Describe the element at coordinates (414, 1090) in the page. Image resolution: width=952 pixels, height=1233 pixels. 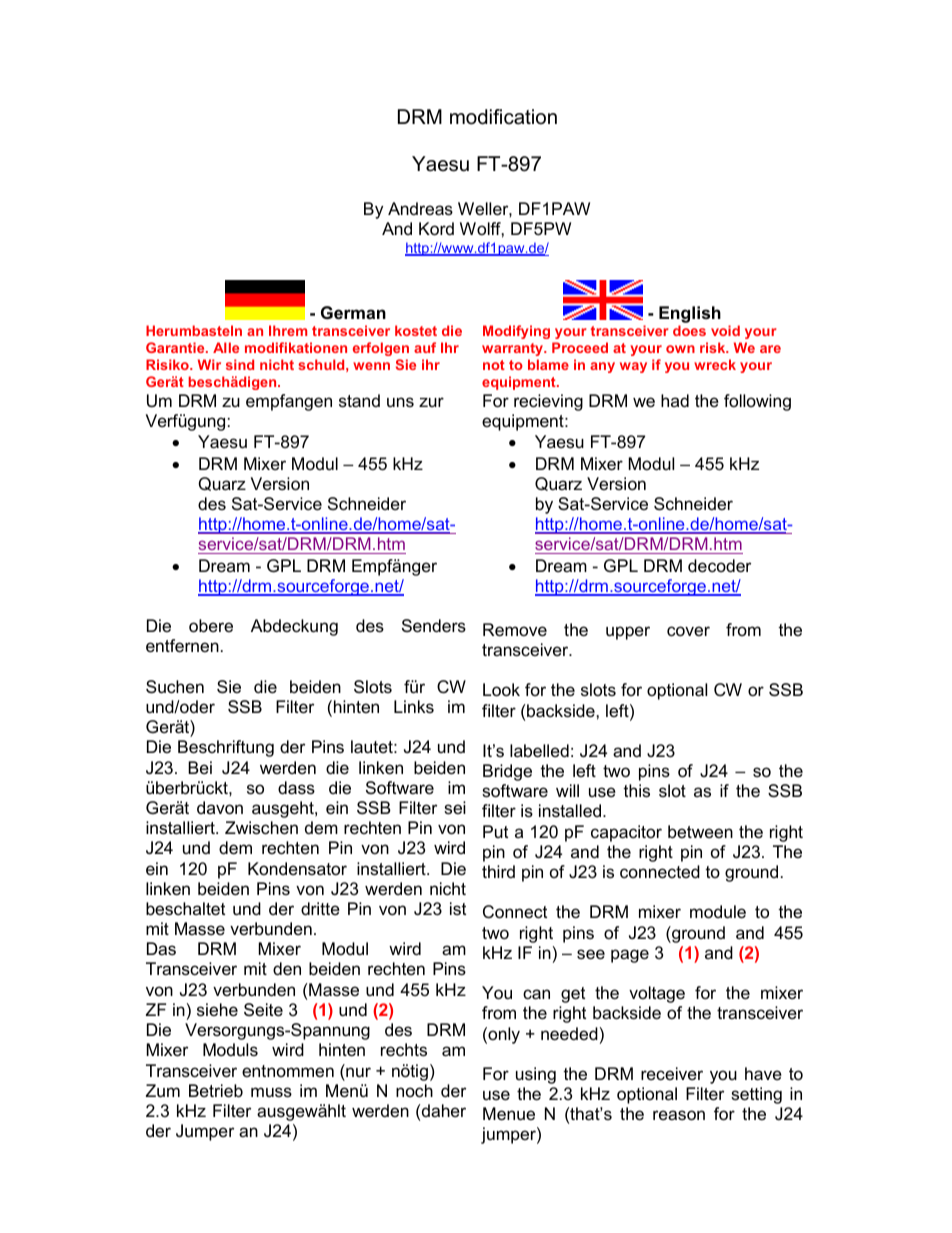
I see `noch` at that location.
